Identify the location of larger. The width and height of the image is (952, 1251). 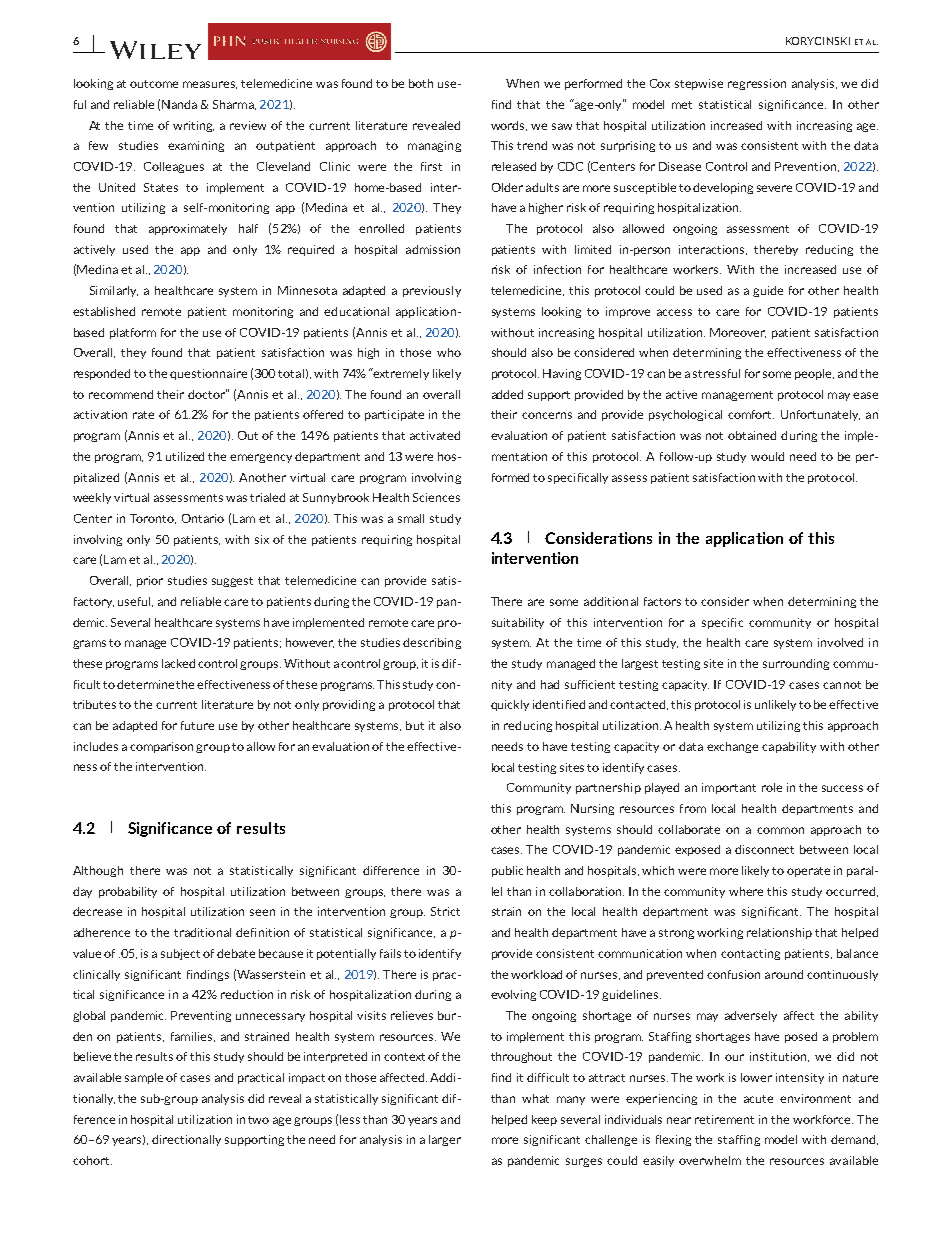
(445, 1140).
